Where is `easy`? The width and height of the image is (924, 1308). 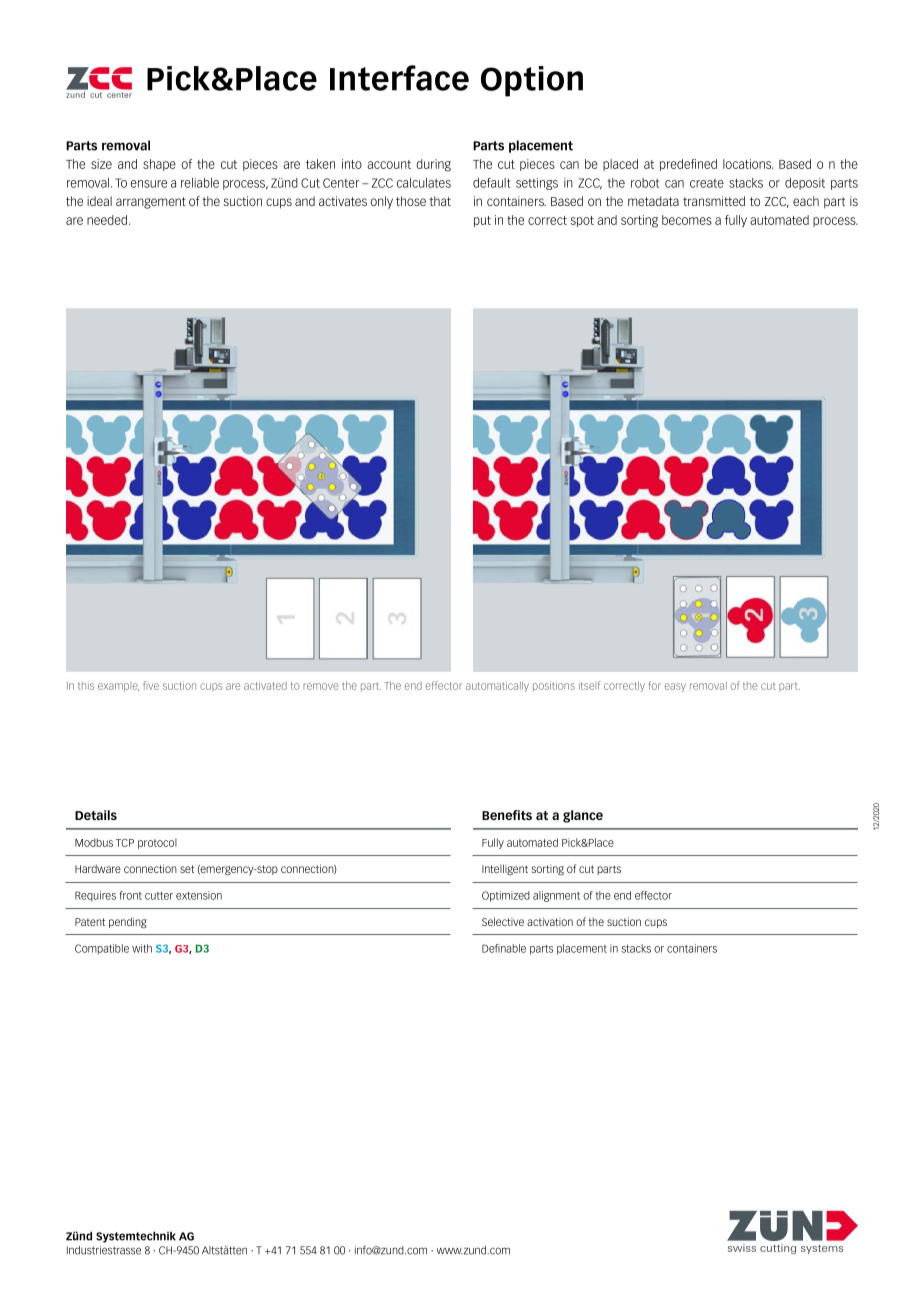
easy is located at coordinates (675, 687).
